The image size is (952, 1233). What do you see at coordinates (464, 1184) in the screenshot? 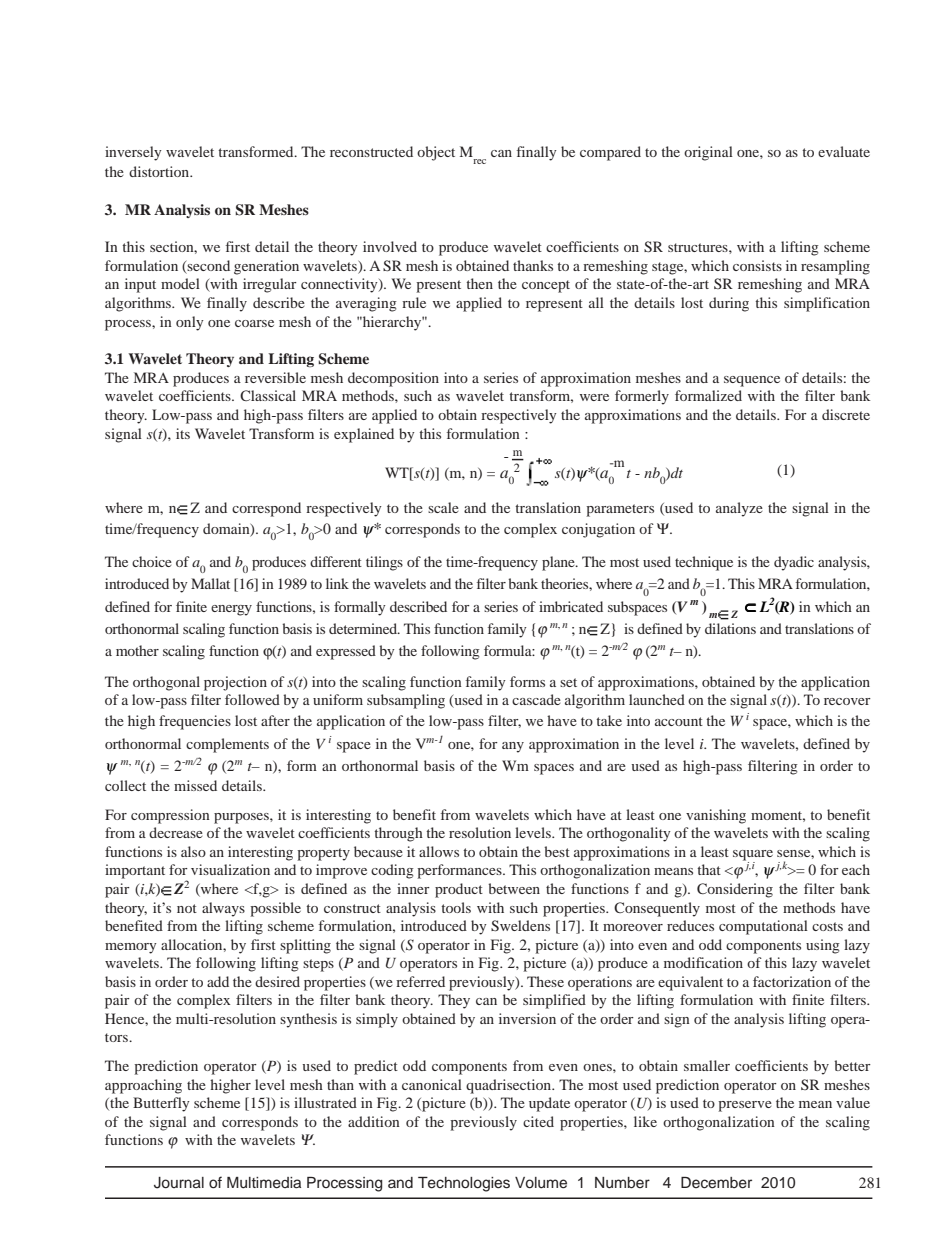
I see `Technologies` at bounding box center [464, 1184].
